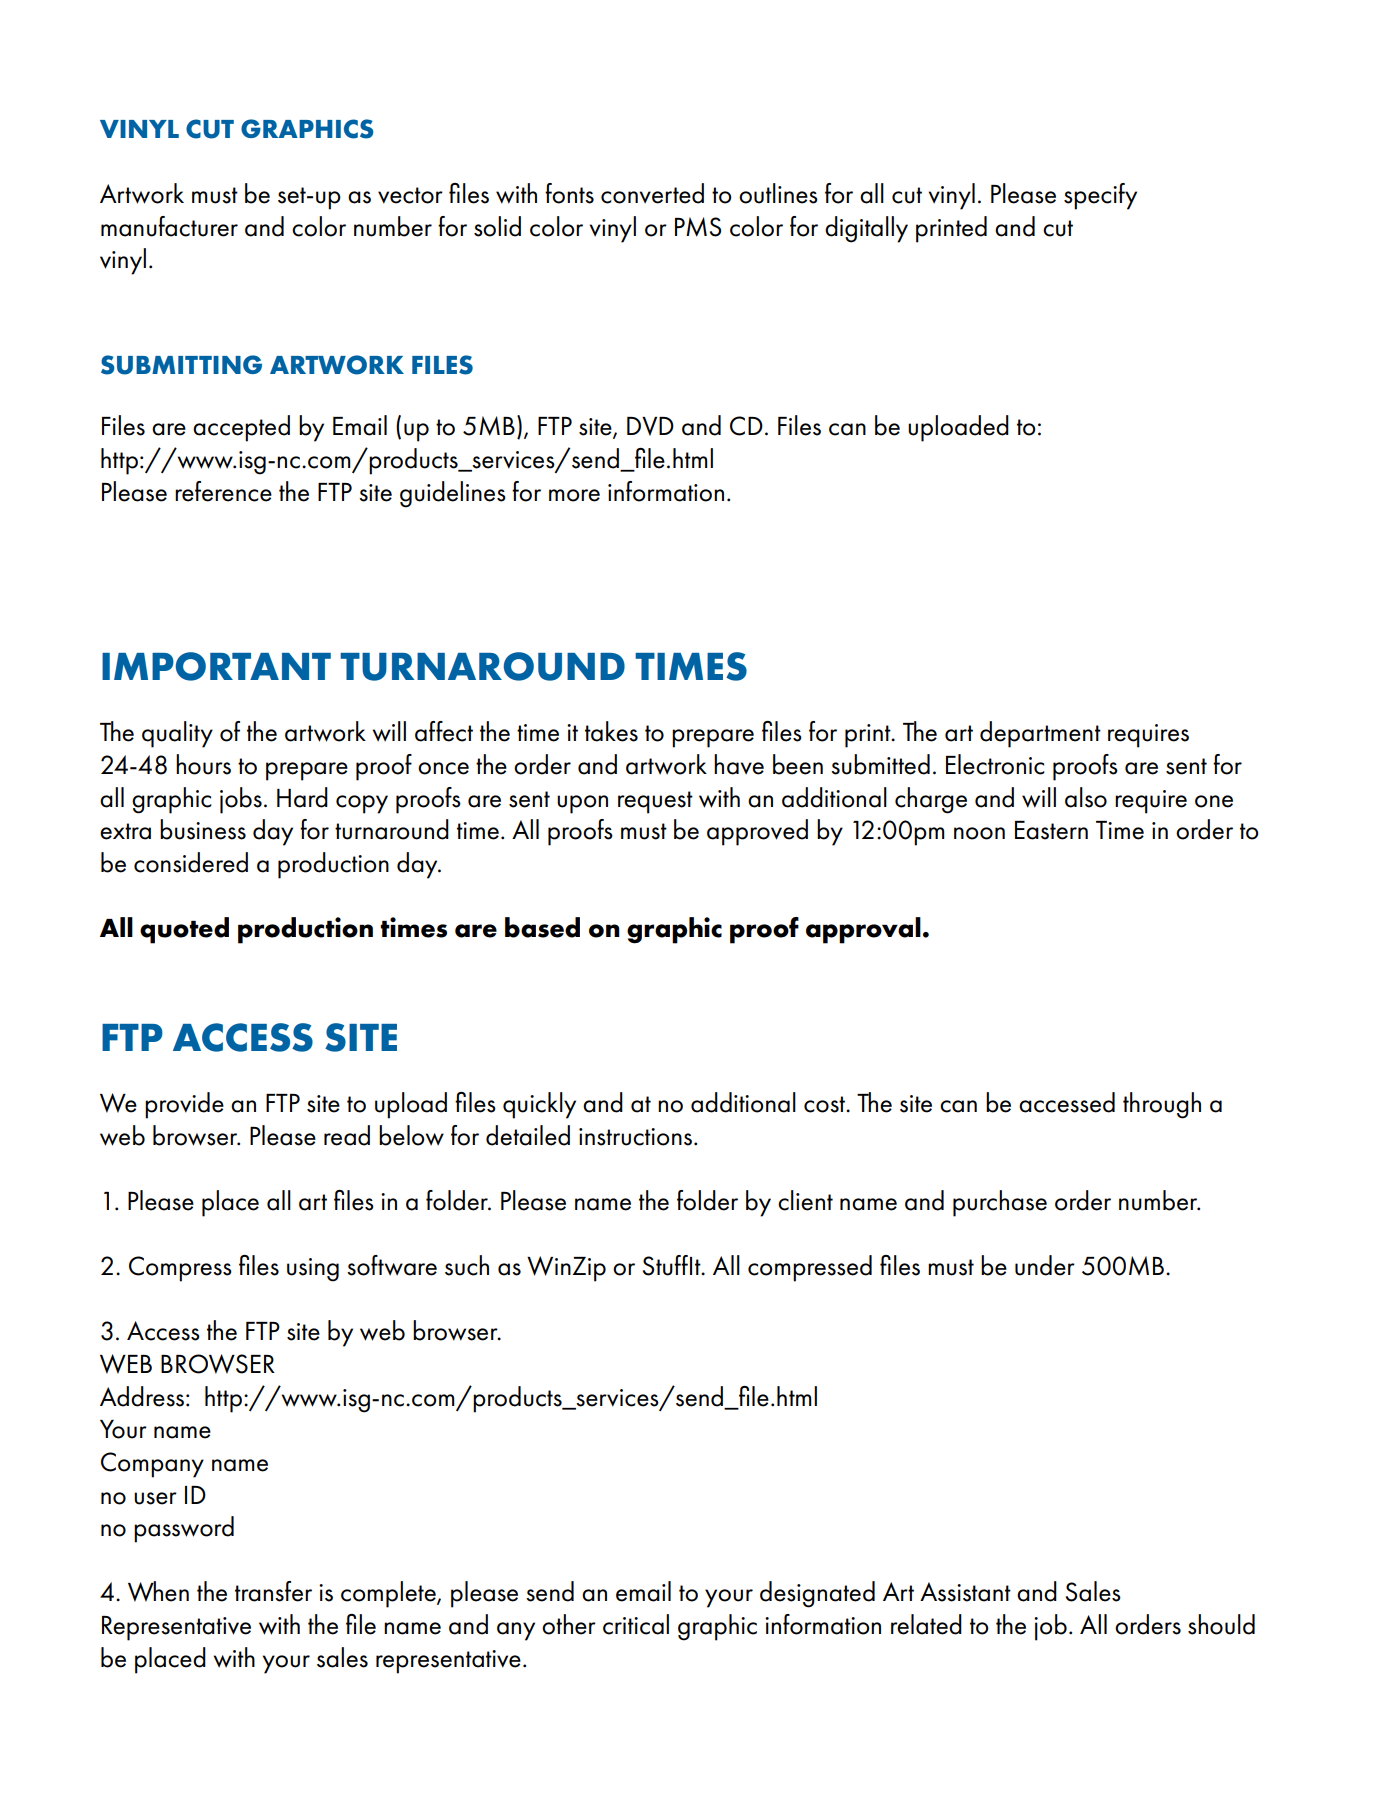 The image size is (1387, 1795). I want to click on critical, so click(636, 1624).
